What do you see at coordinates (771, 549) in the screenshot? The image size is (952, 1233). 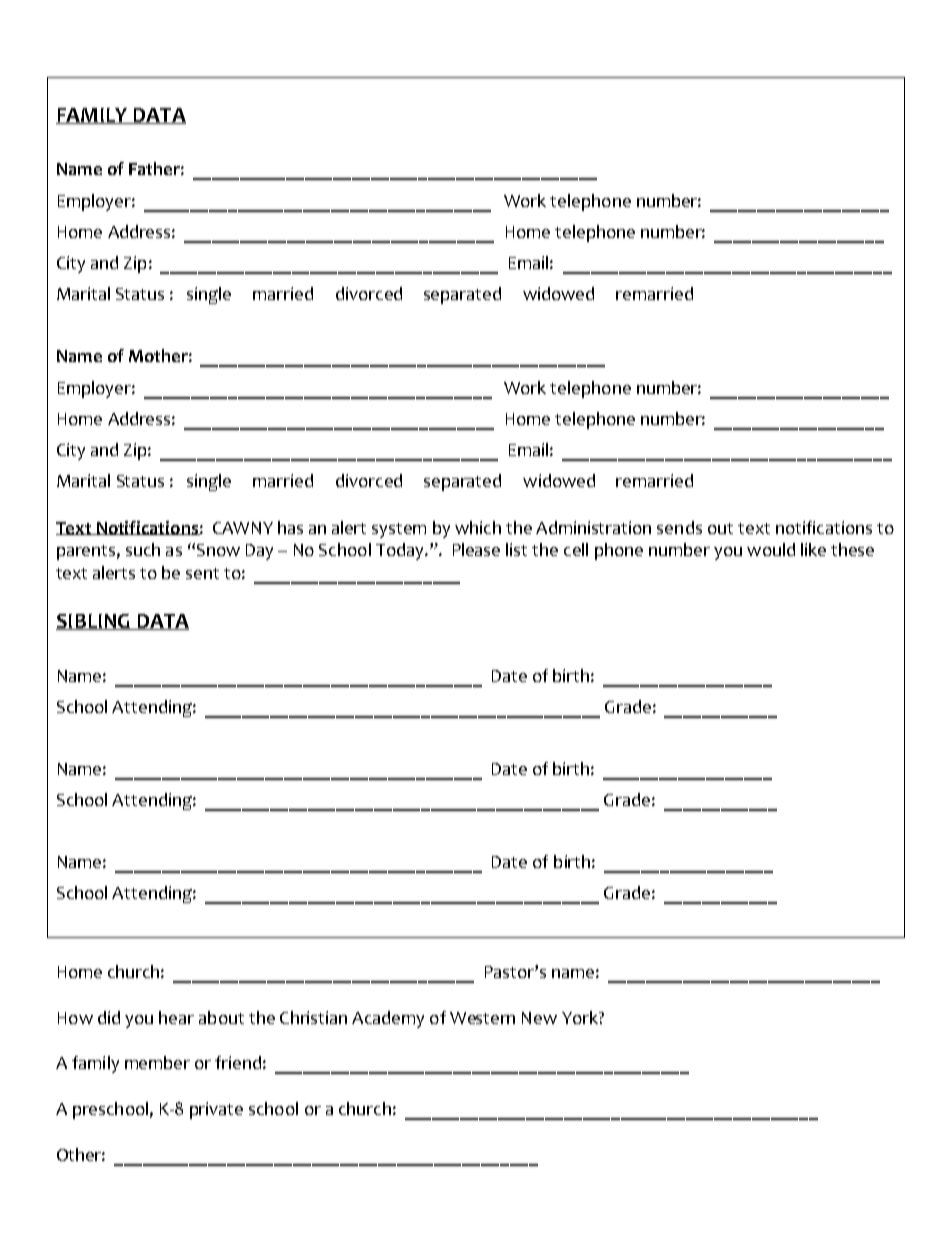 I see `would` at bounding box center [771, 549].
